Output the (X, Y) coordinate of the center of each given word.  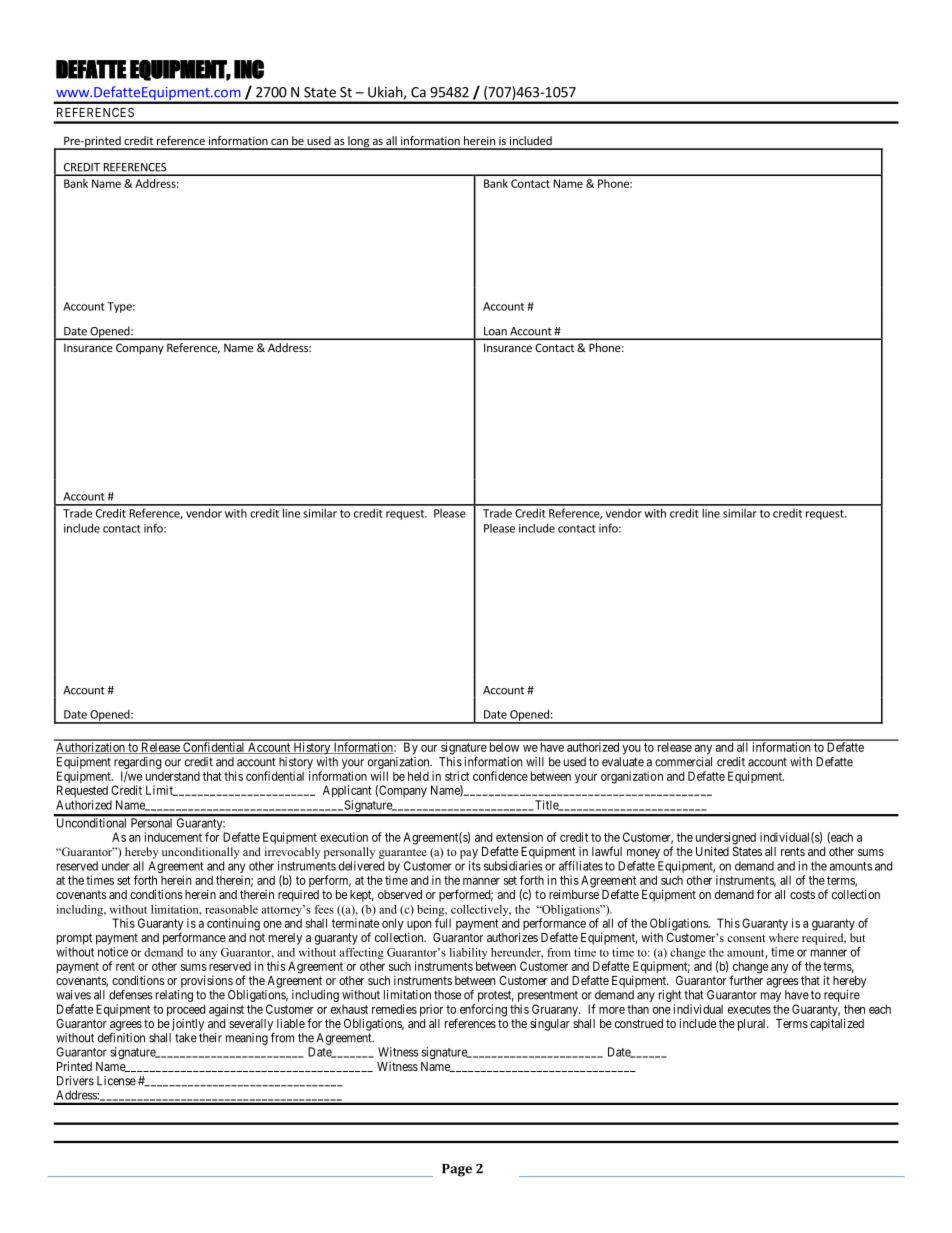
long (358, 143)
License (116, 1081)
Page (457, 1170)
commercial (683, 762)
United (712, 851)
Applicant (347, 791)
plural (753, 1025)
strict (457, 776)
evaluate (623, 762)
